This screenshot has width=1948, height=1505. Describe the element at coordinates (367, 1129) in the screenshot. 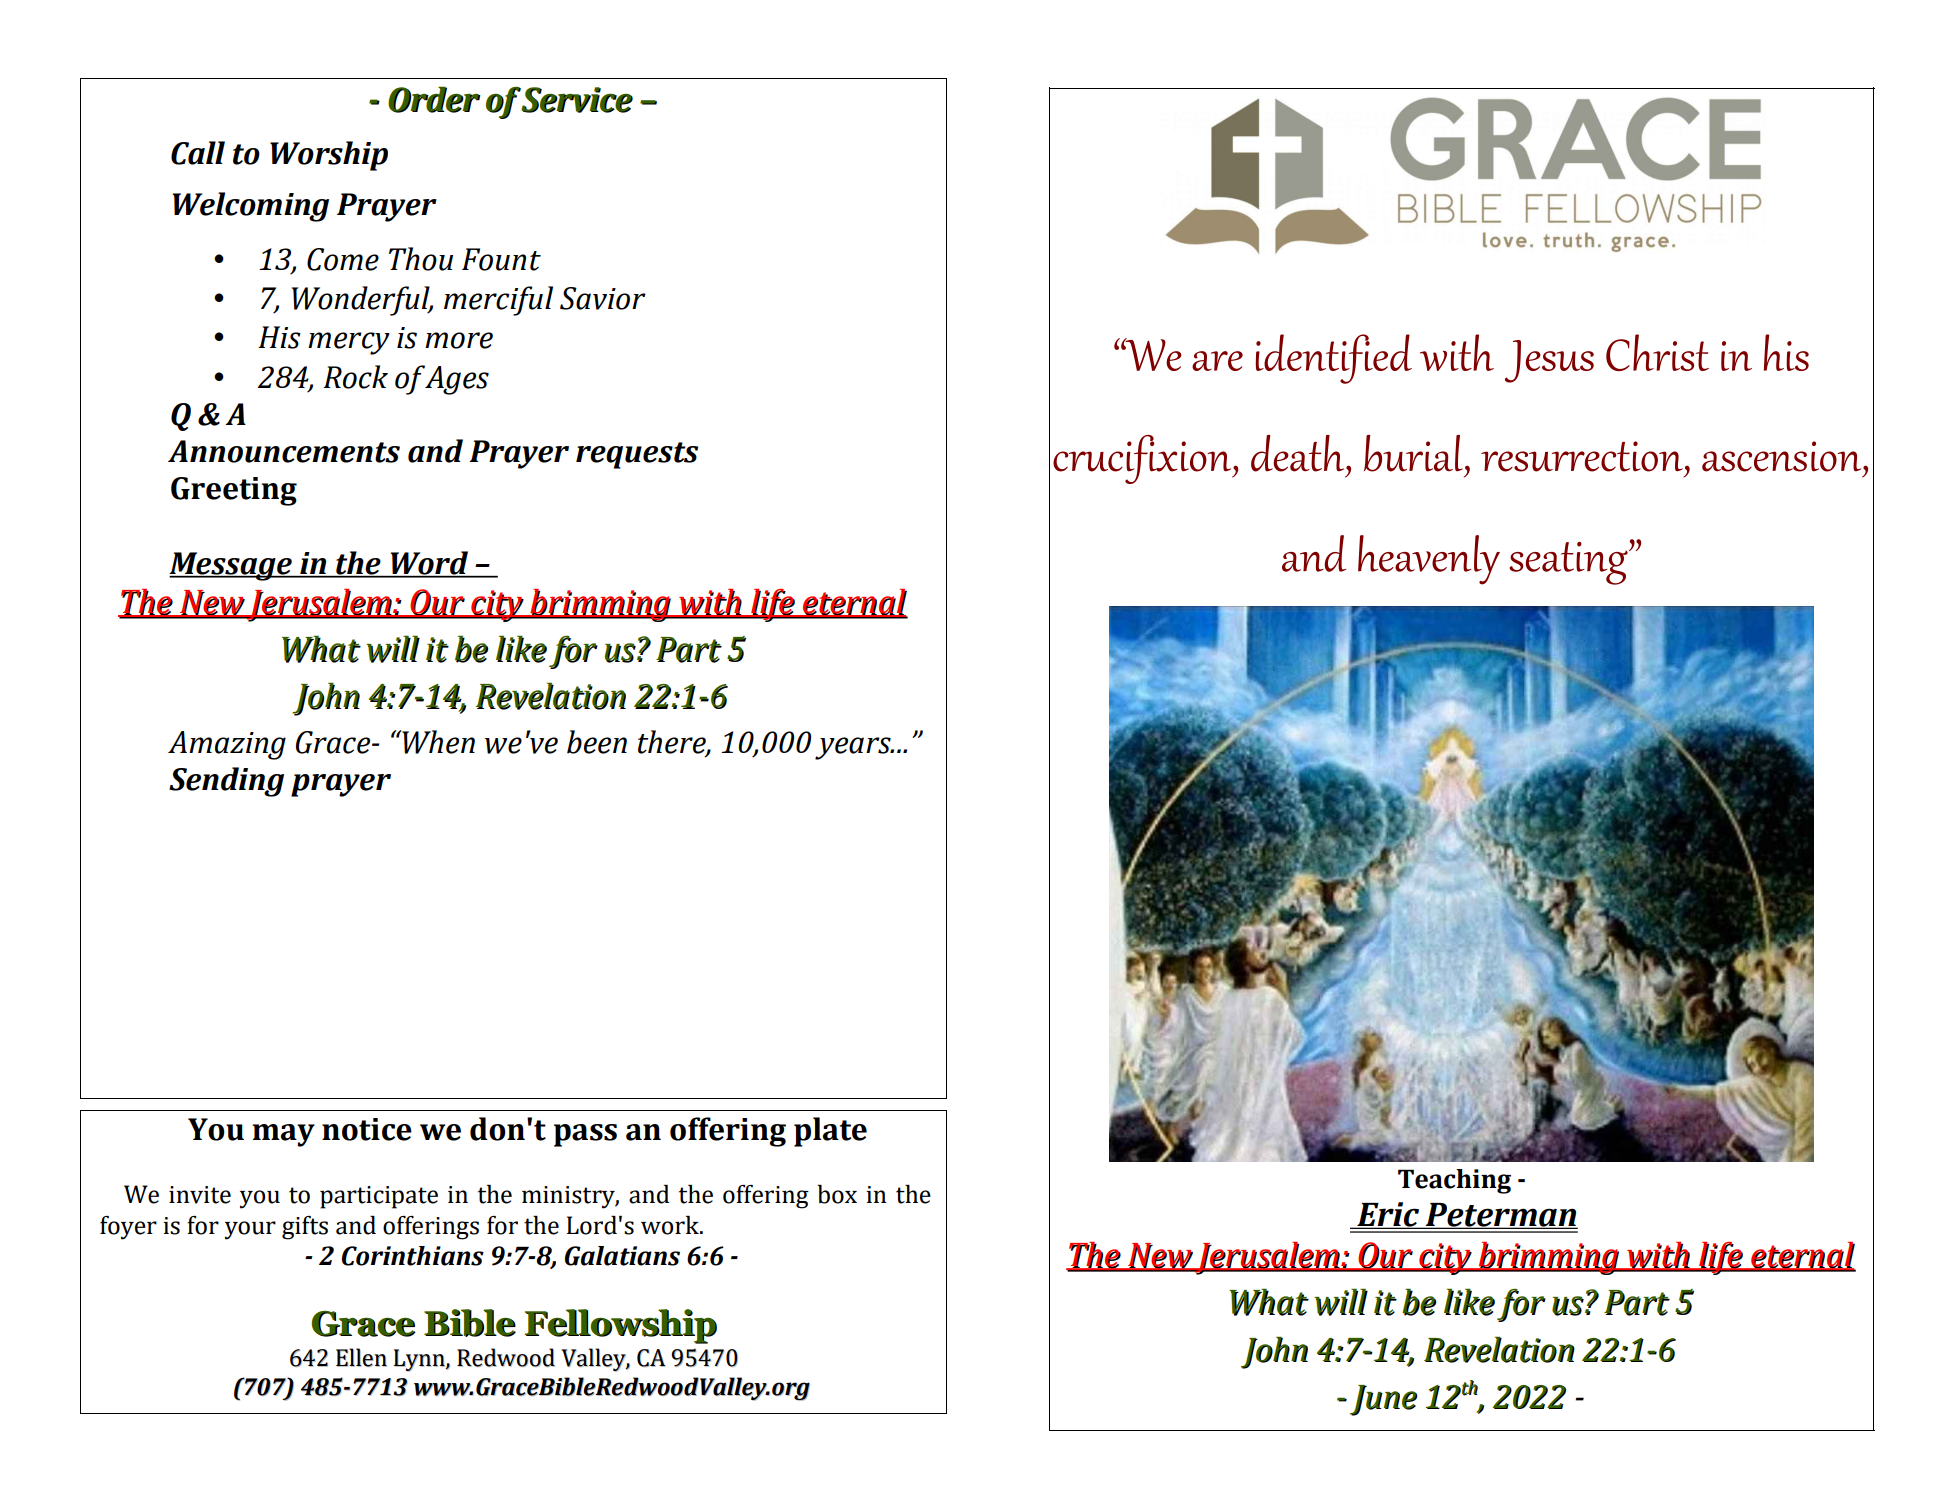

I see `notice` at that location.
